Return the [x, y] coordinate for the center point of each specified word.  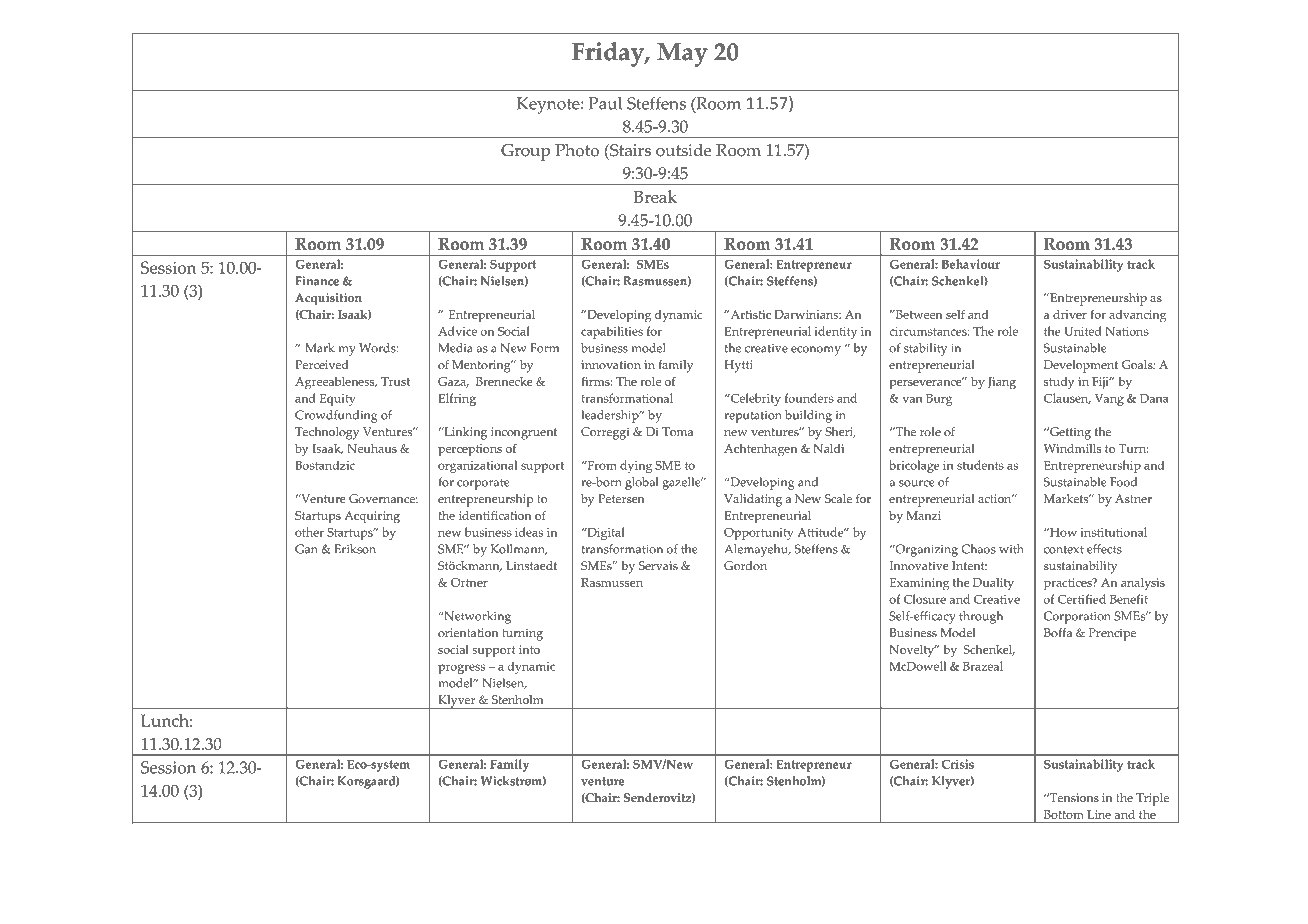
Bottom [1063, 814]
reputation [753, 417]
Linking [464, 433]
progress [461, 669]
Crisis [958, 764]
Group [525, 152]
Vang [1109, 400]
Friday [609, 54]
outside [683, 150]
